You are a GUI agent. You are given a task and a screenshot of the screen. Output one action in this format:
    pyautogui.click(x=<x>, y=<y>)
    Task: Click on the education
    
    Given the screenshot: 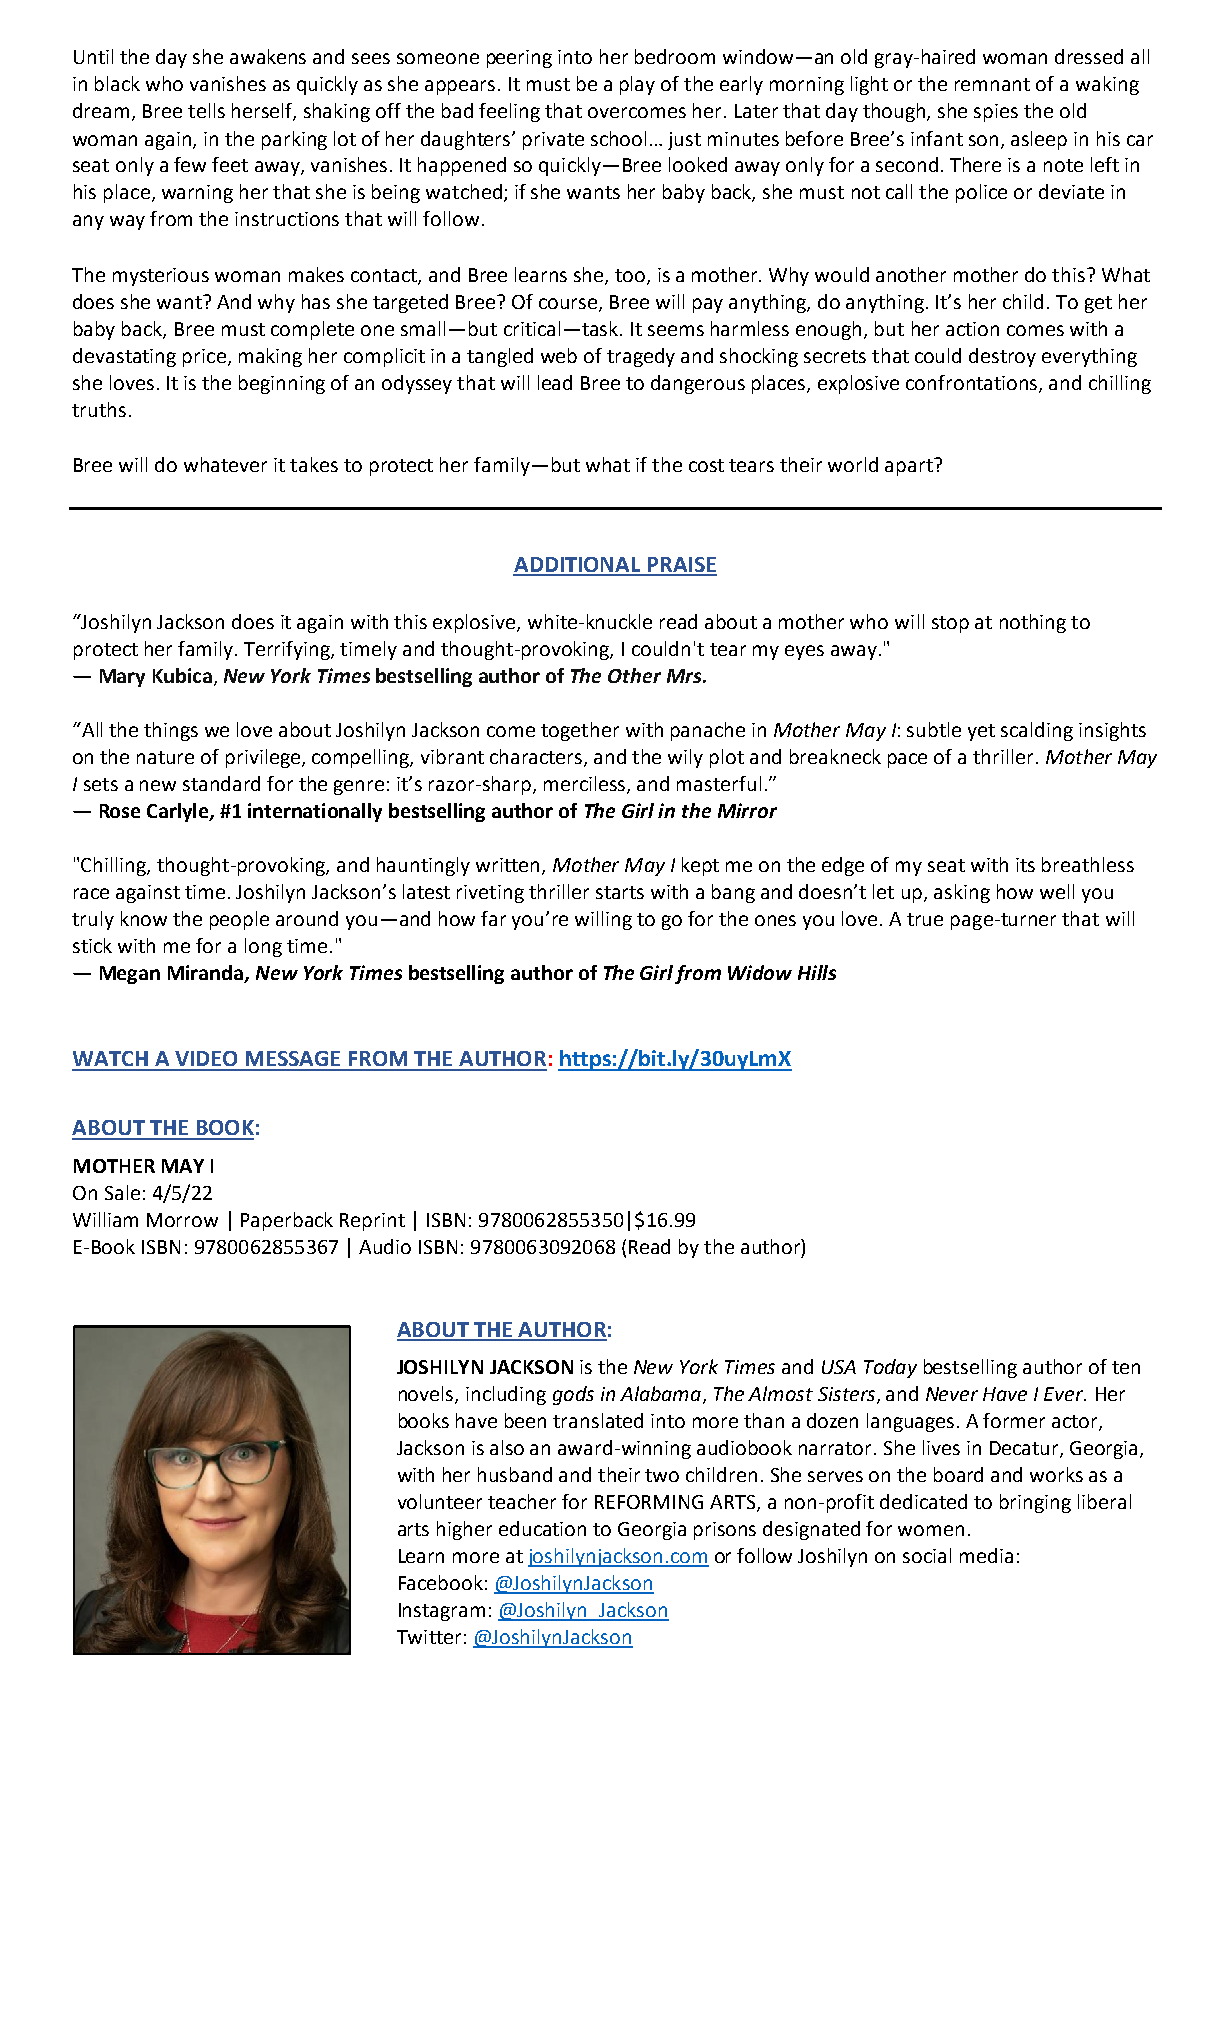 What is the action you would take?
    pyautogui.click(x=542, y=1528)
